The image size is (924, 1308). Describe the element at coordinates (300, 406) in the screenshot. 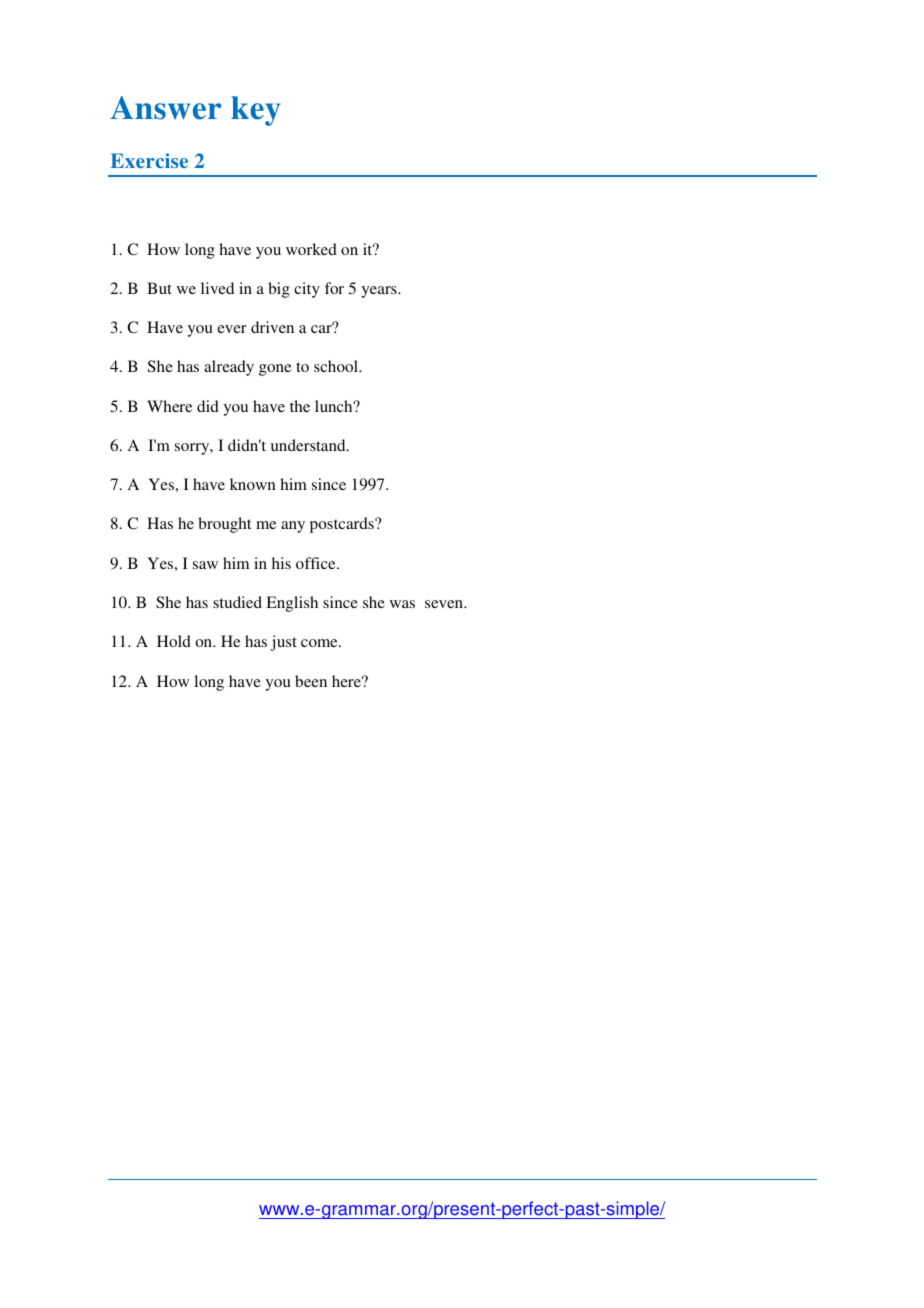

I see `the` at that location.
